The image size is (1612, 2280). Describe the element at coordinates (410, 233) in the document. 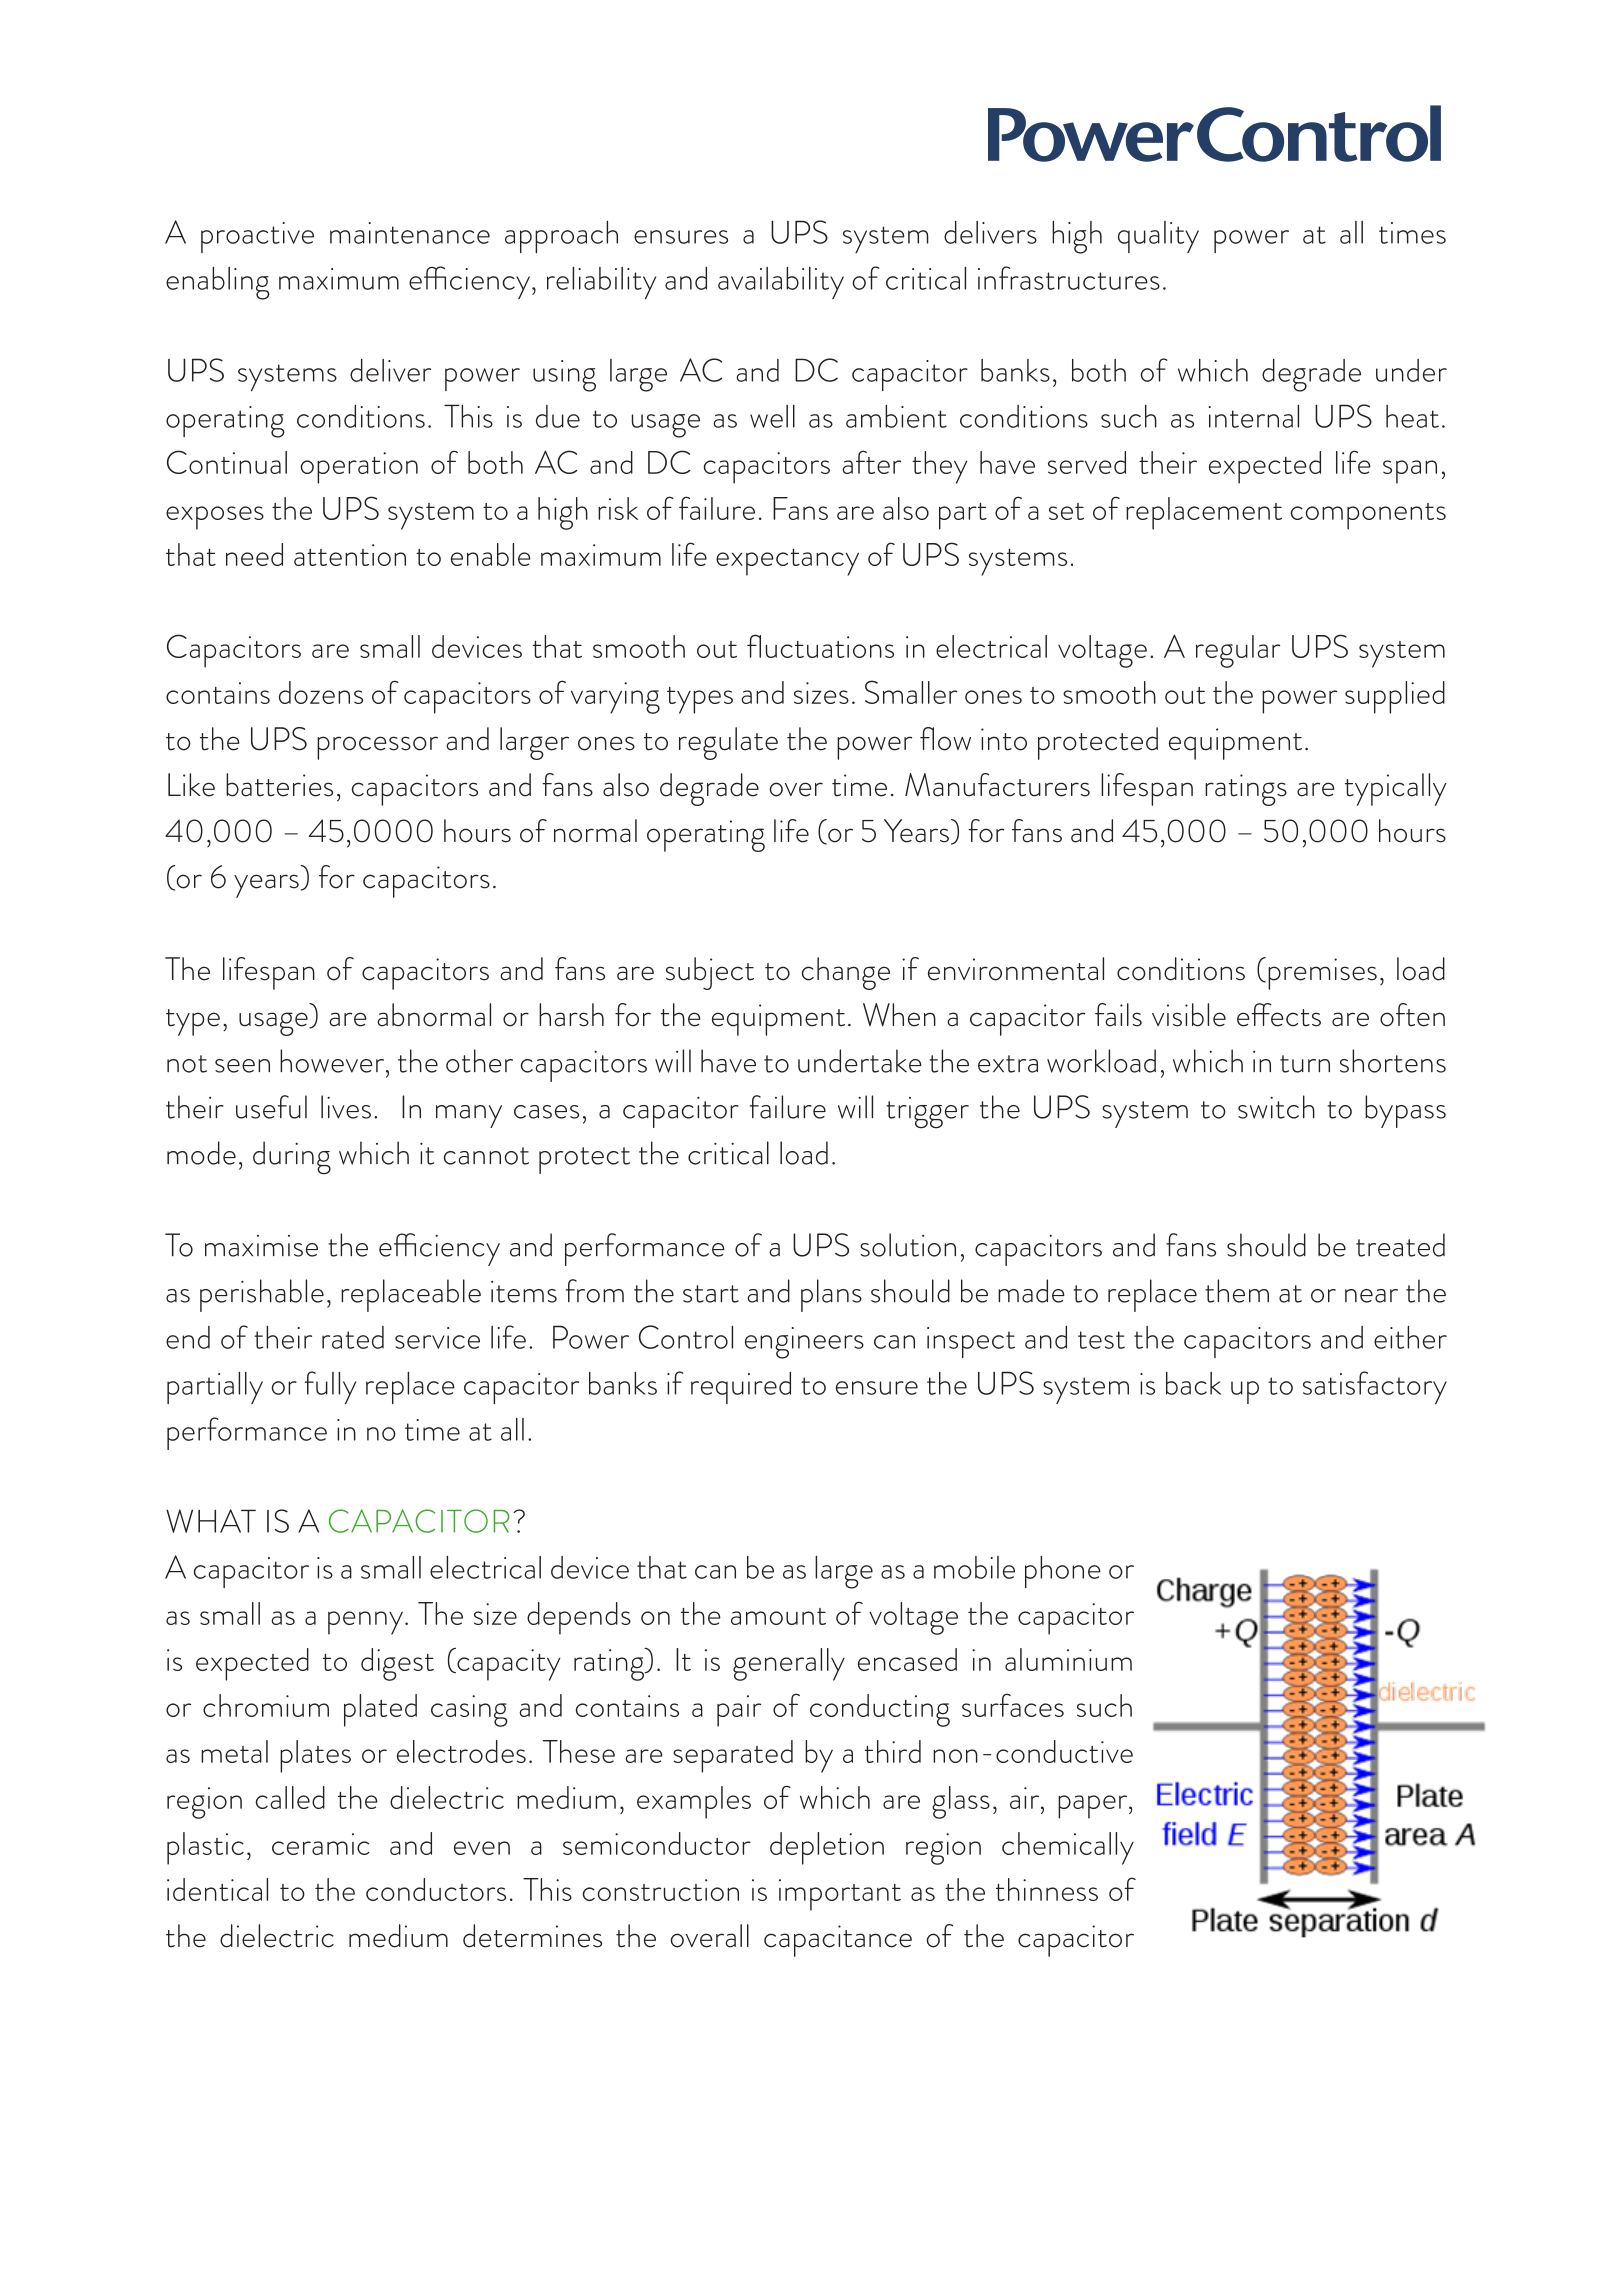

I see `maintenance` at that location.
